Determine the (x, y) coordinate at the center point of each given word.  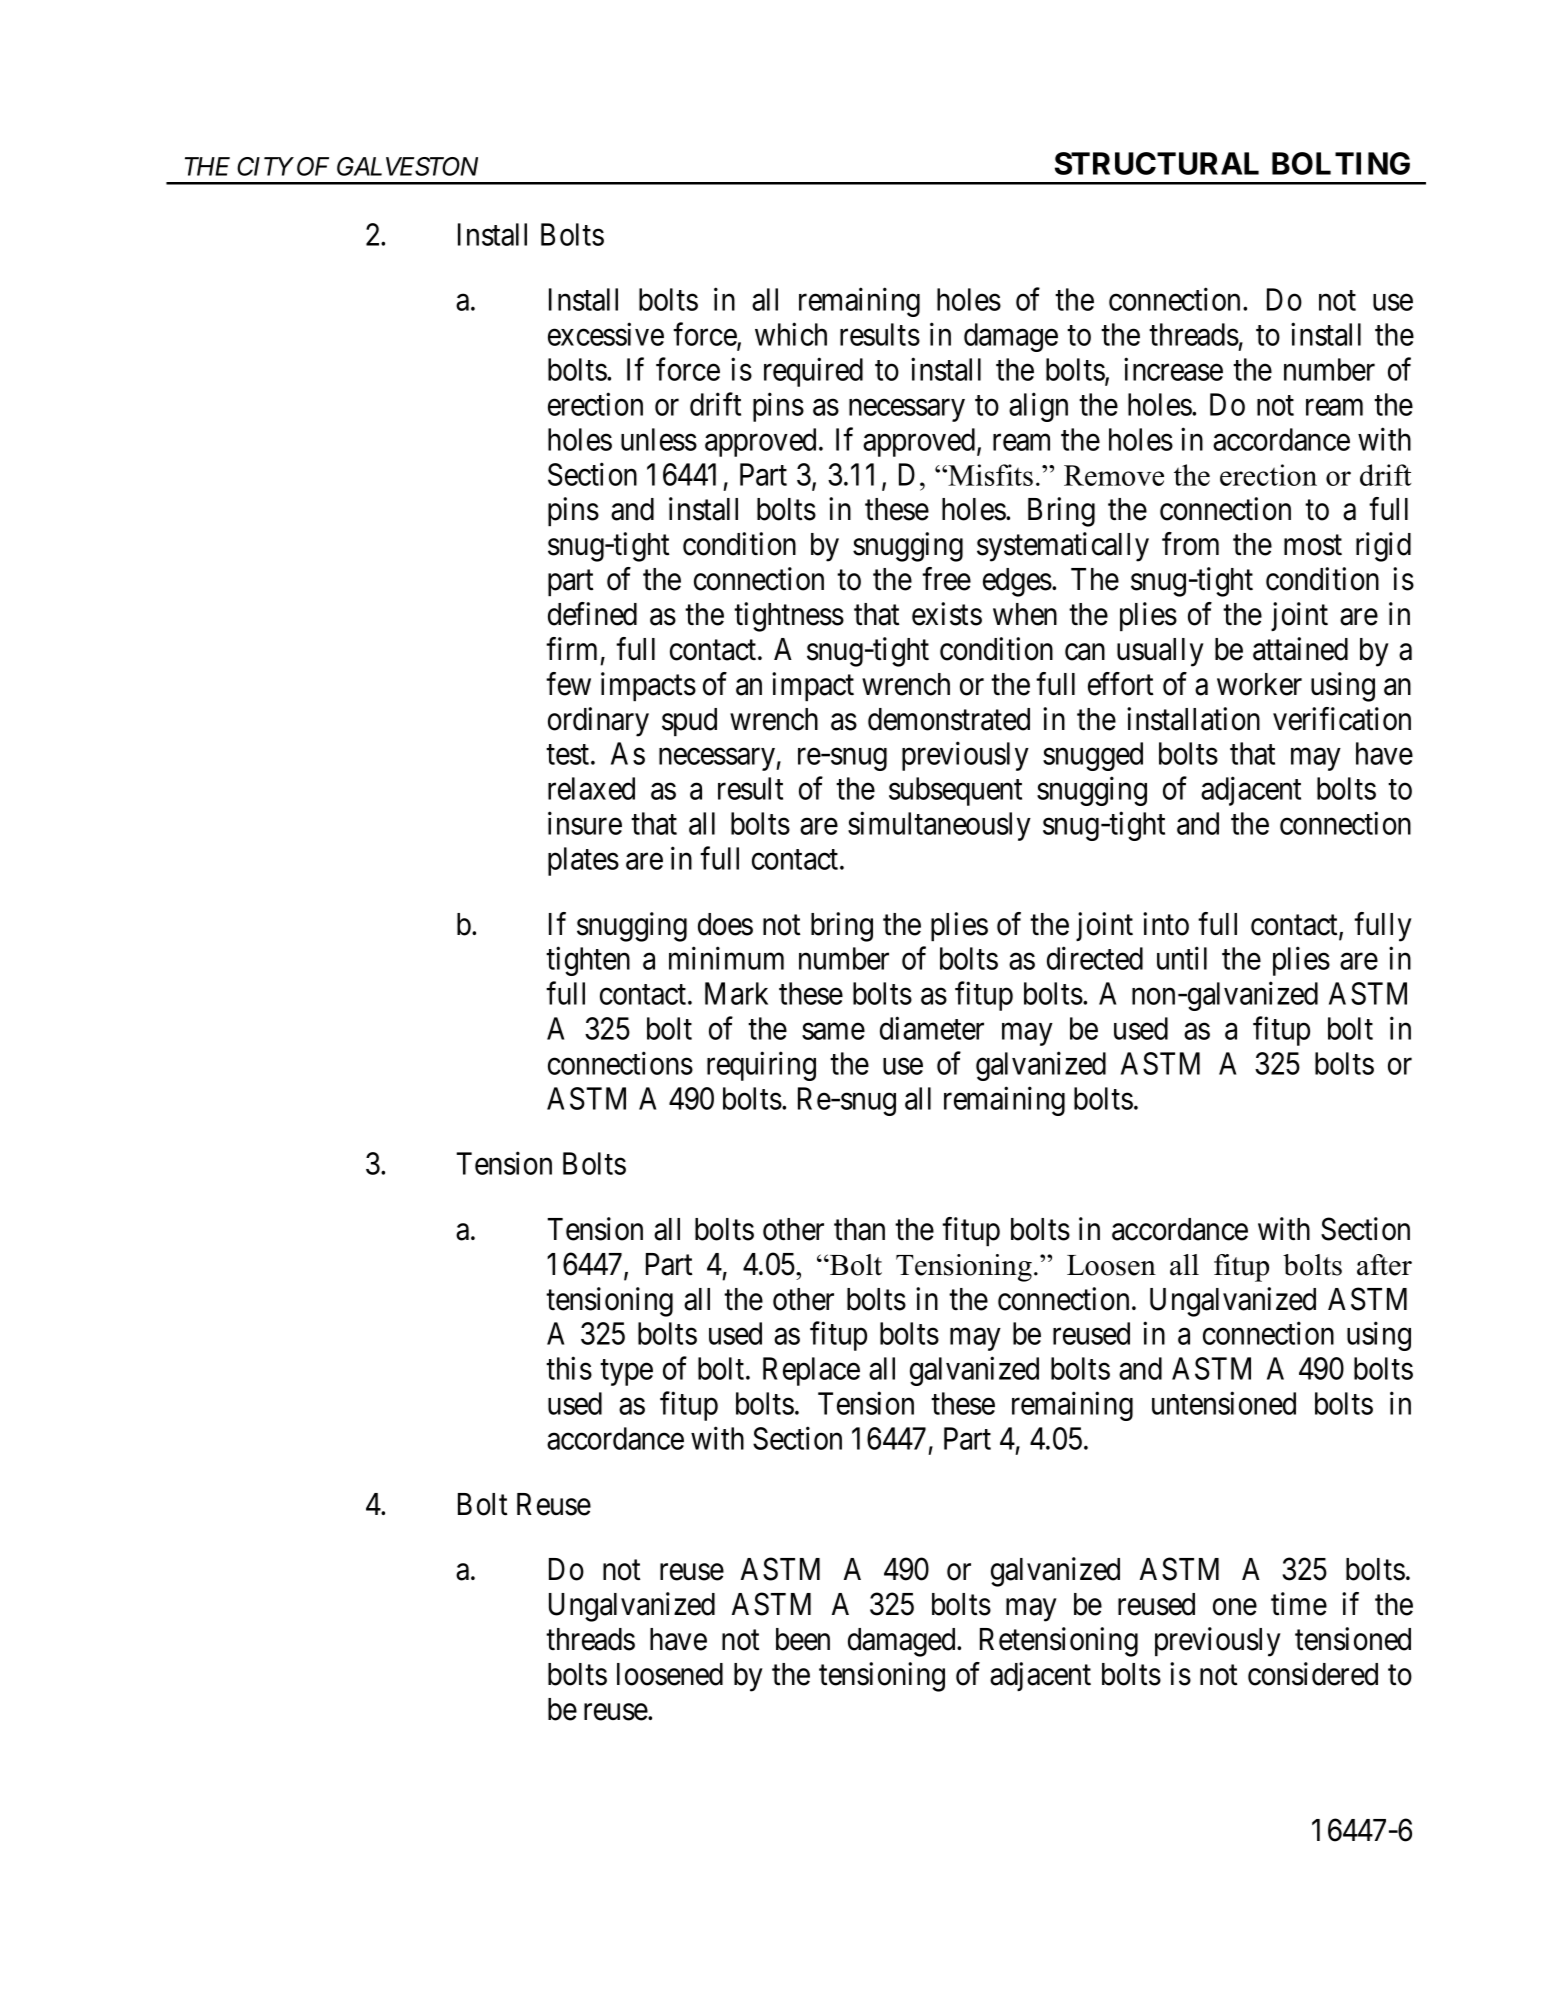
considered (1313, 1674)
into (1166, 924)
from (1190, 544)
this (569, 1368)
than (859, 1229)
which (791, 334)
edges (1017, 582)
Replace (811, 1371)
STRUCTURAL (1157, 163)
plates (583, 861)
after (1384, 1265)
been (803, 1639)
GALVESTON (407, 166)
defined (592, 614)
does (725, 924)
